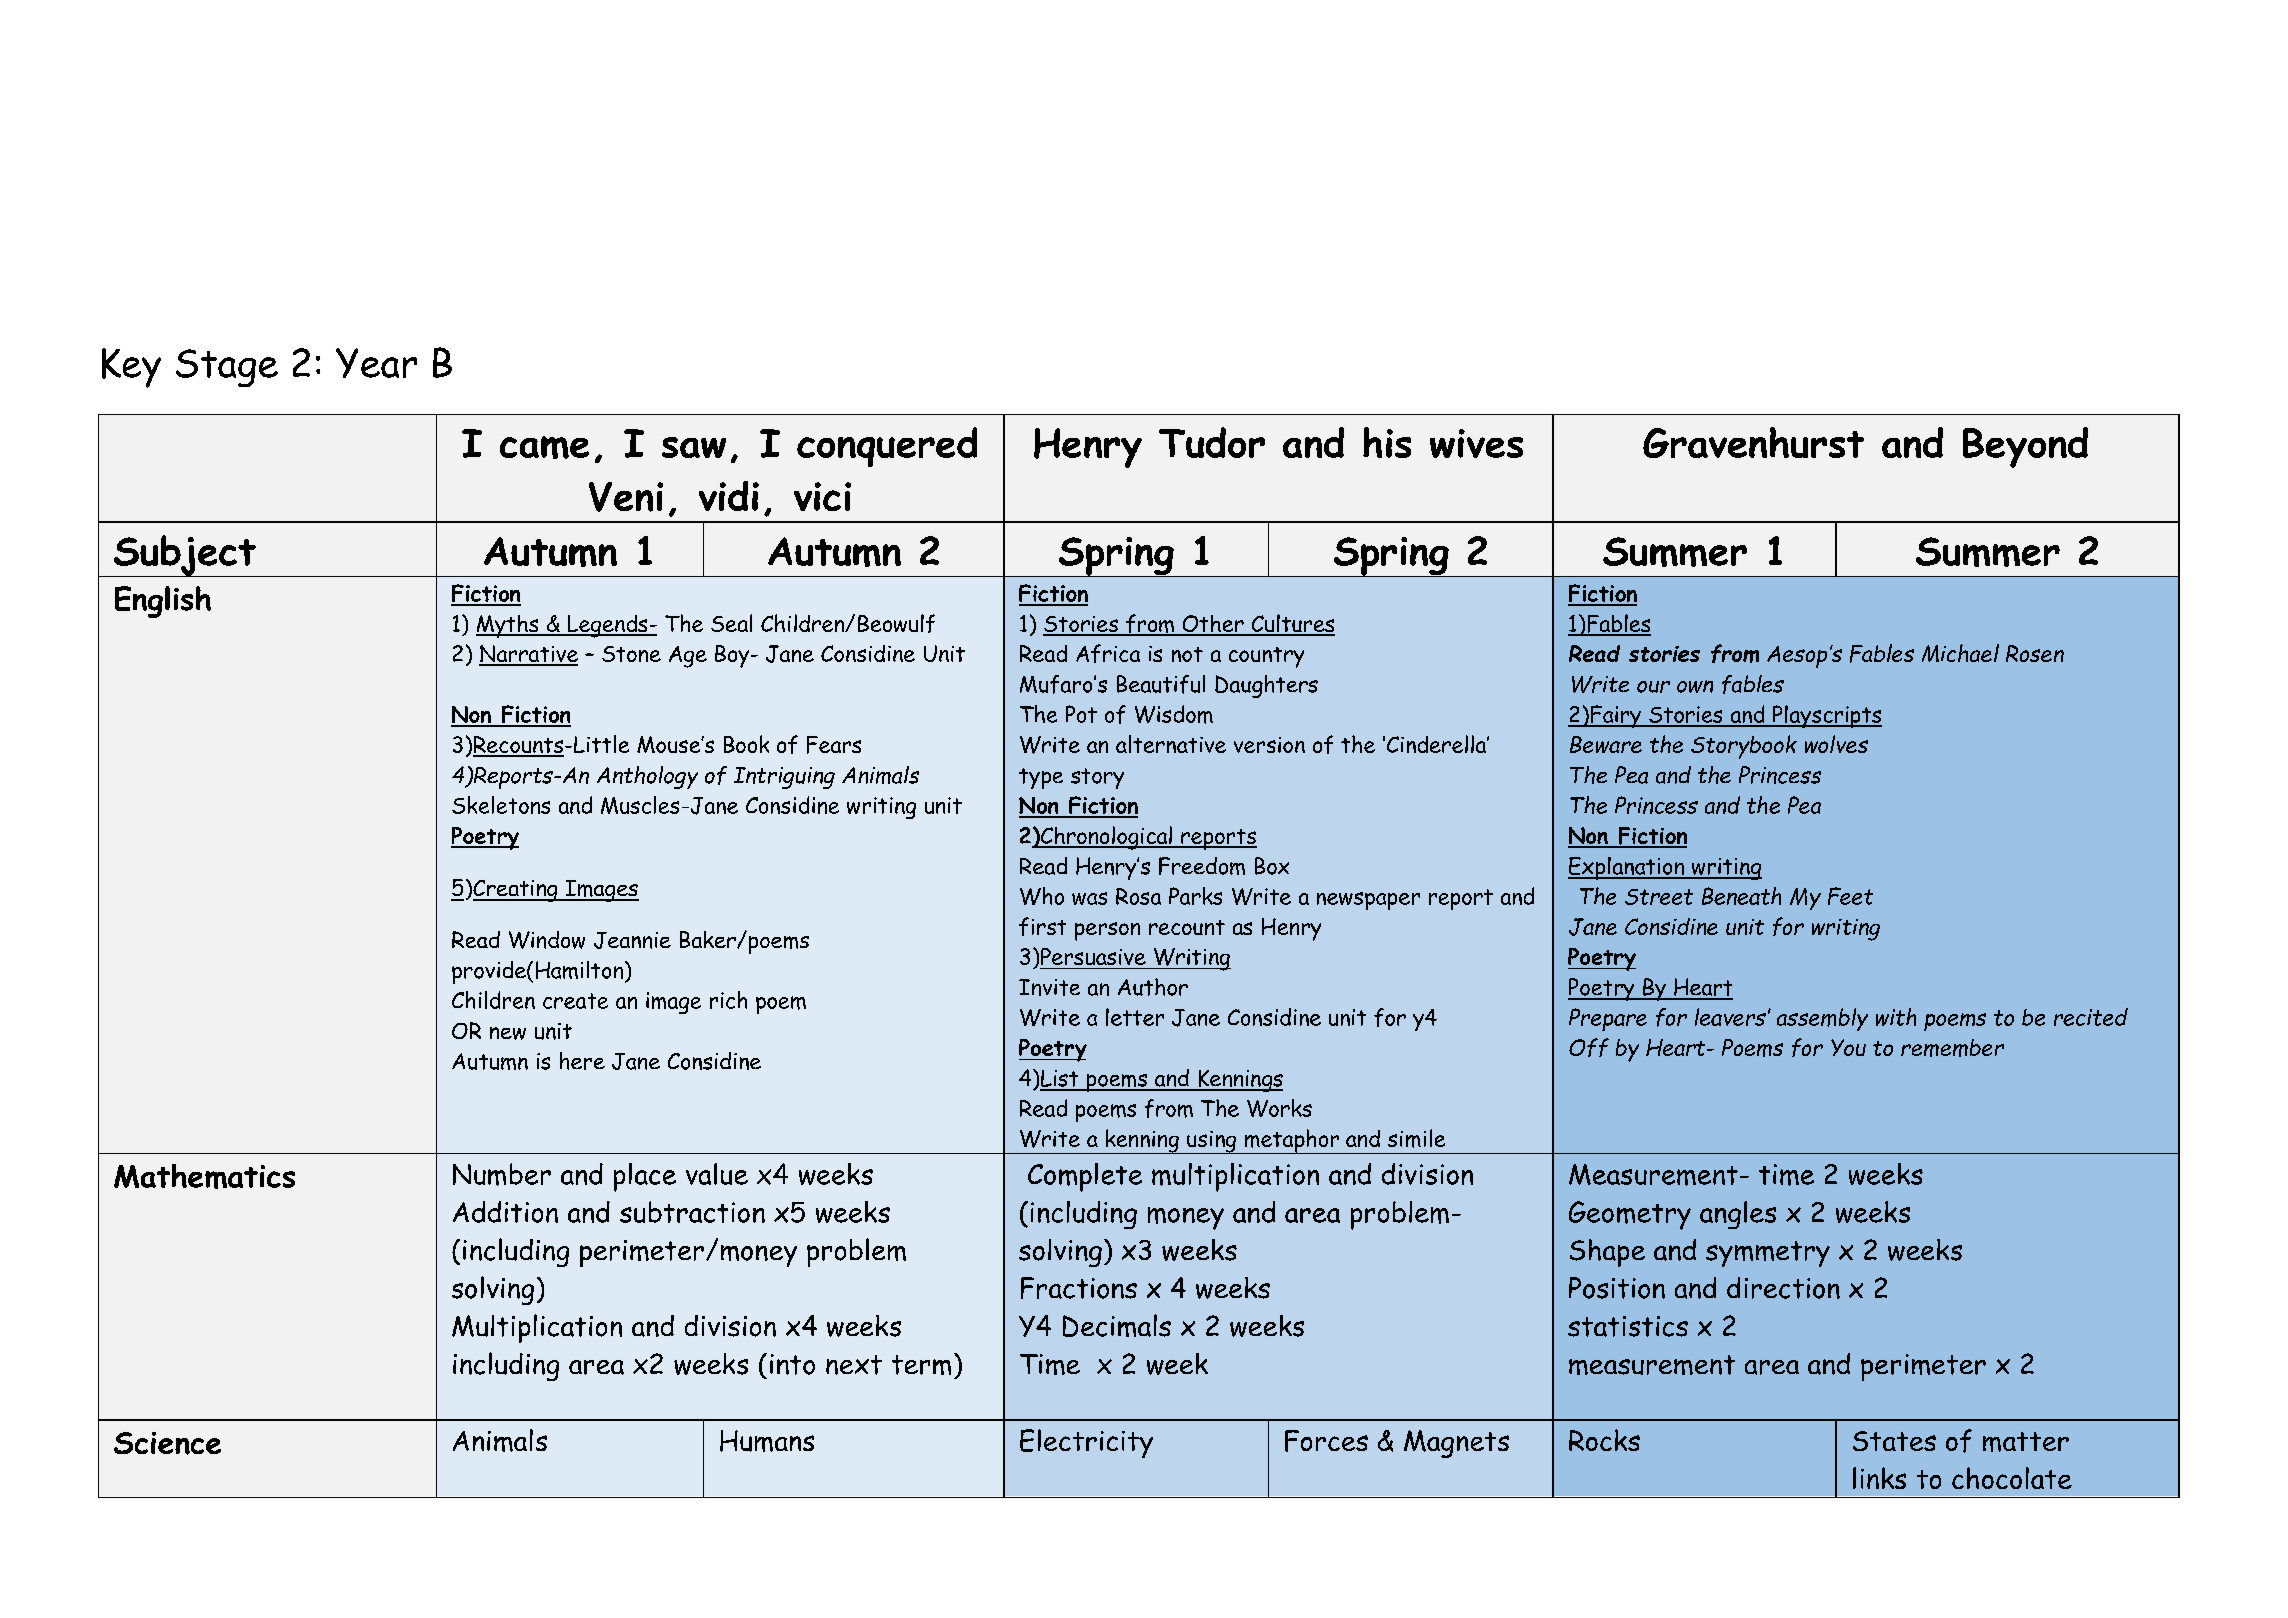 The width and height of the screenshot is (2288, 1618). I want to click on Tudor, so click(1212, 442).
